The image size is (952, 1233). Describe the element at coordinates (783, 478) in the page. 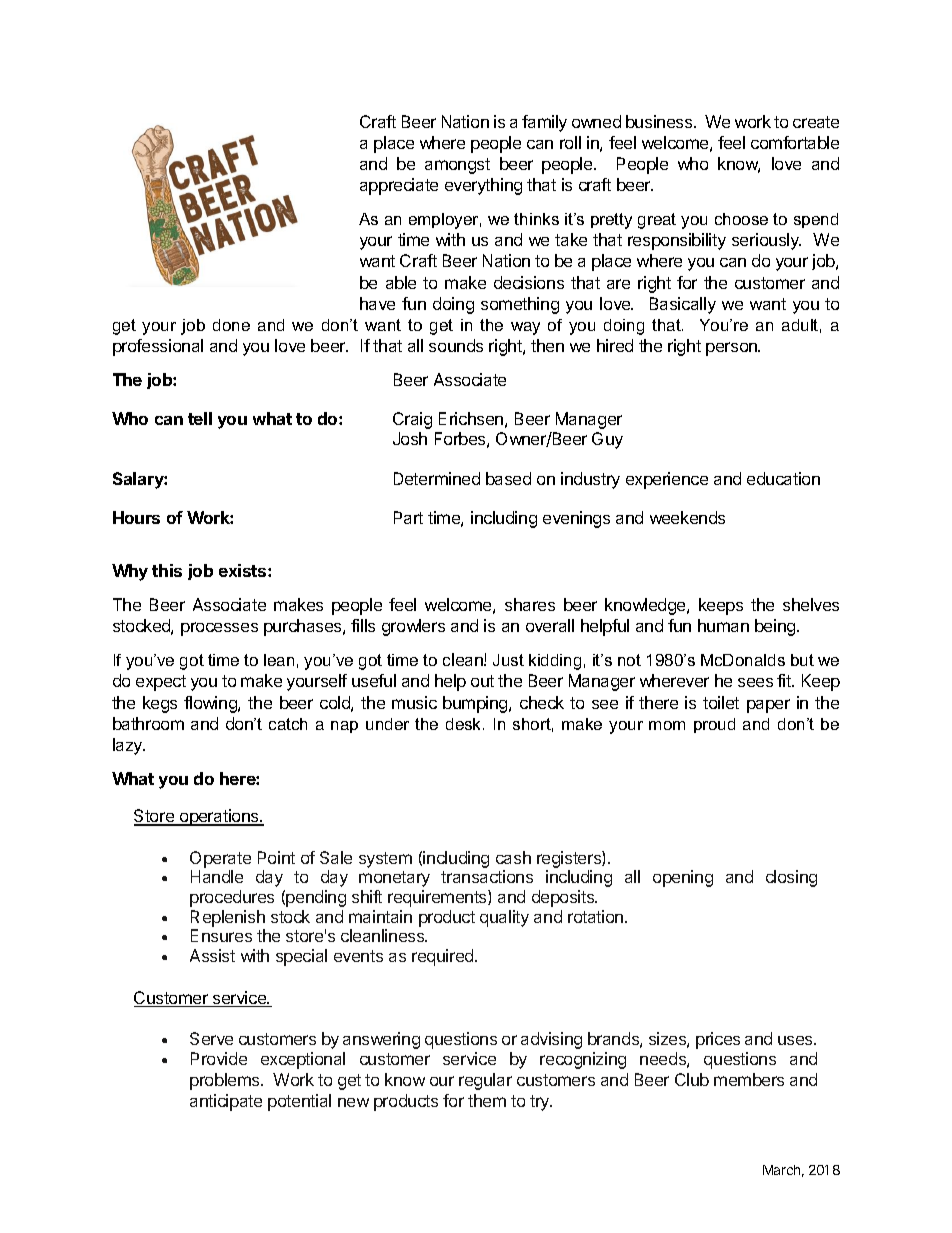

I see `education` at that location.
